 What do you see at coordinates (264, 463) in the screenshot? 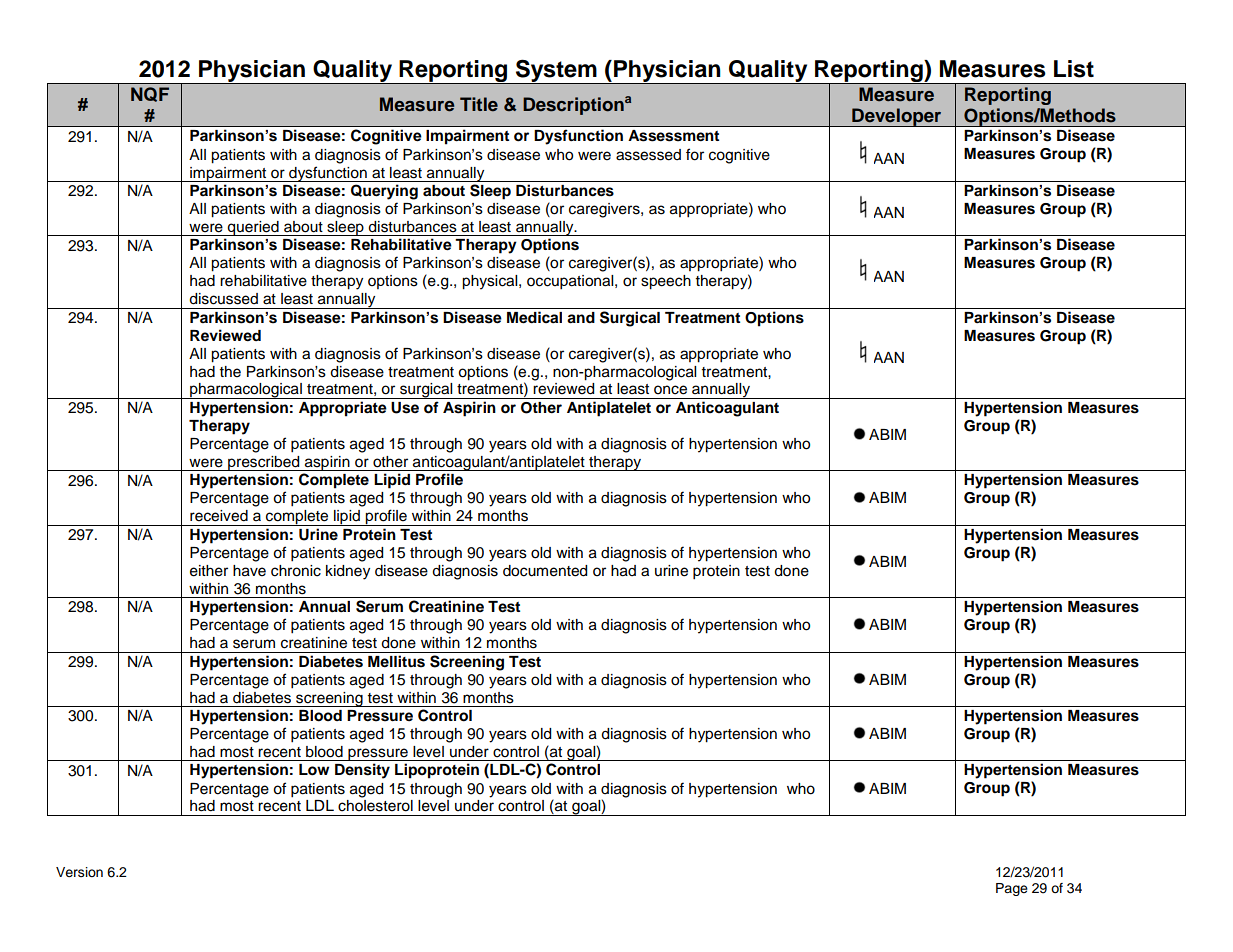
I see `prescribed` at bounding box center [264, 463].
